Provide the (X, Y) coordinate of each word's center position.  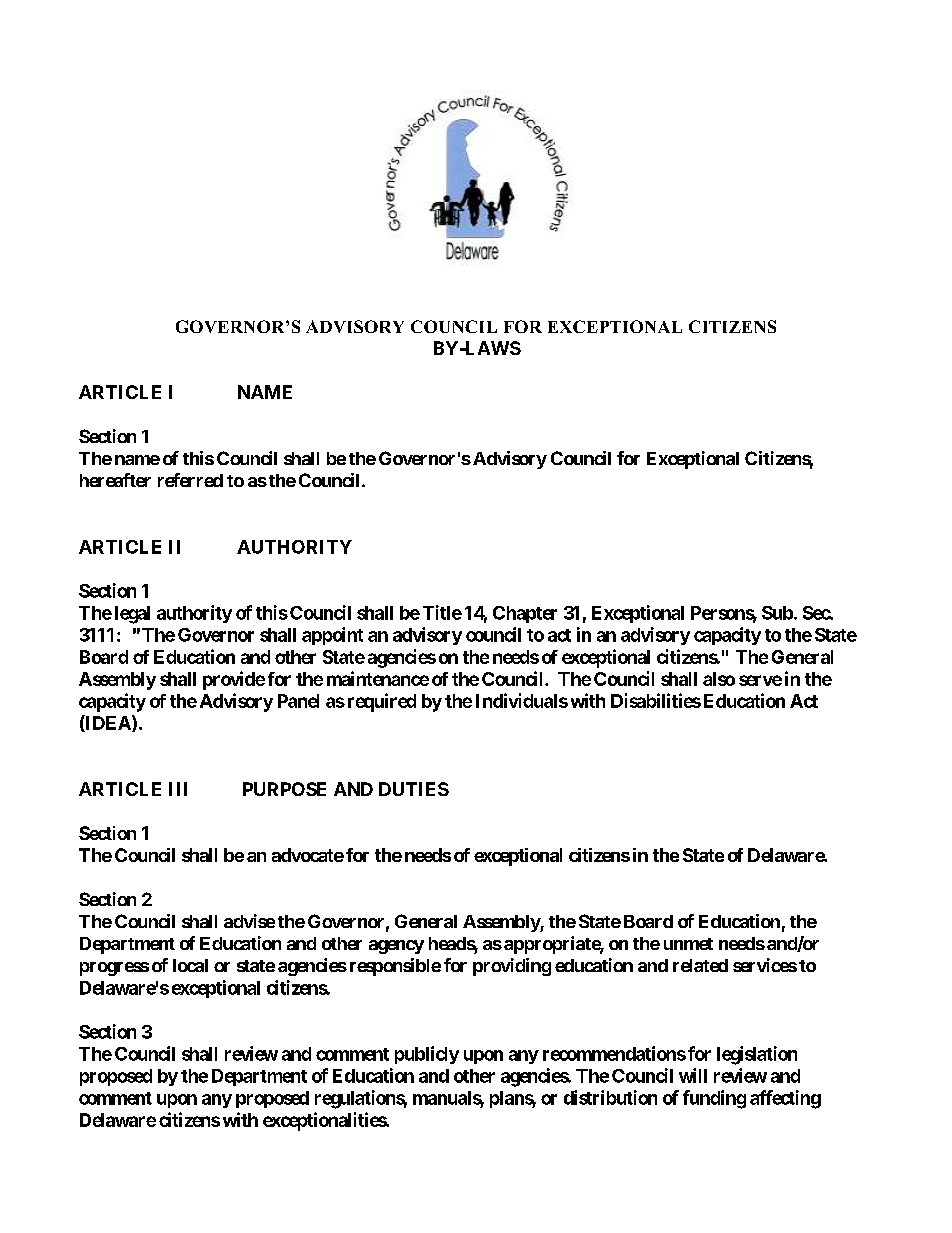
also (719, 679)
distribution (610, 1097)
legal (132, 615)
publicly (427, 1055)
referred (190, 480)
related (700, 965)
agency (396, 947)
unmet (688, 944)
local (190, 965)
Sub (777, 613)
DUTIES (414, 789)
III (178, 789)
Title (442, 612)
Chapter (525, 614)
